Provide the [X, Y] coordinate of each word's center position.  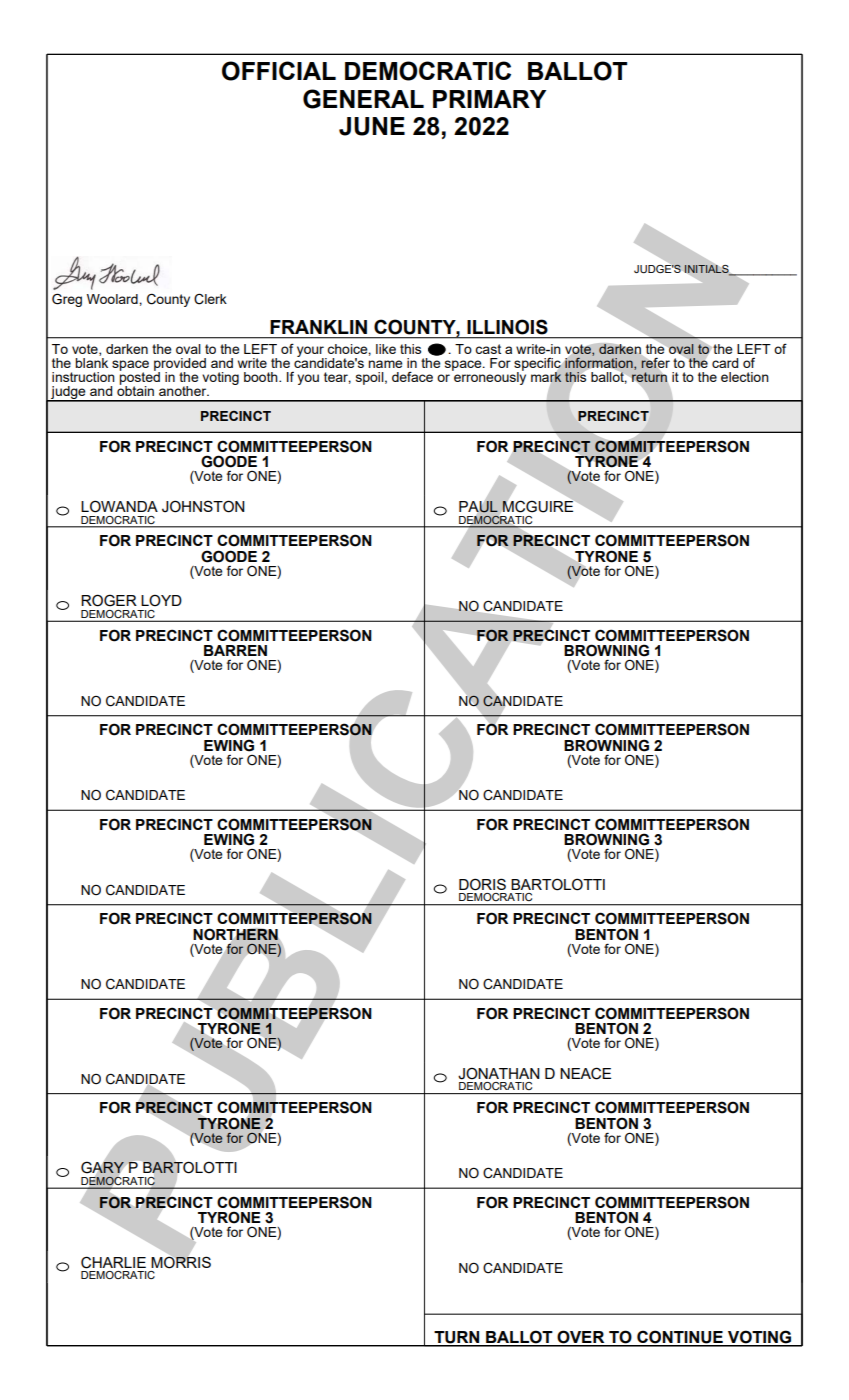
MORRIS [181, 1261]
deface [412, 376]
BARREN [235, 650]
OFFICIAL [279, 71]
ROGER [109, 600]
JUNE [372, 126]
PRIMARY [489, 99]
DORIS [482, 884]
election [745, 377]
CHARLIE [113, 1262]
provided [180, 365]
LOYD [161, 600]
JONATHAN [499, 1073]
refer [655, 363]
